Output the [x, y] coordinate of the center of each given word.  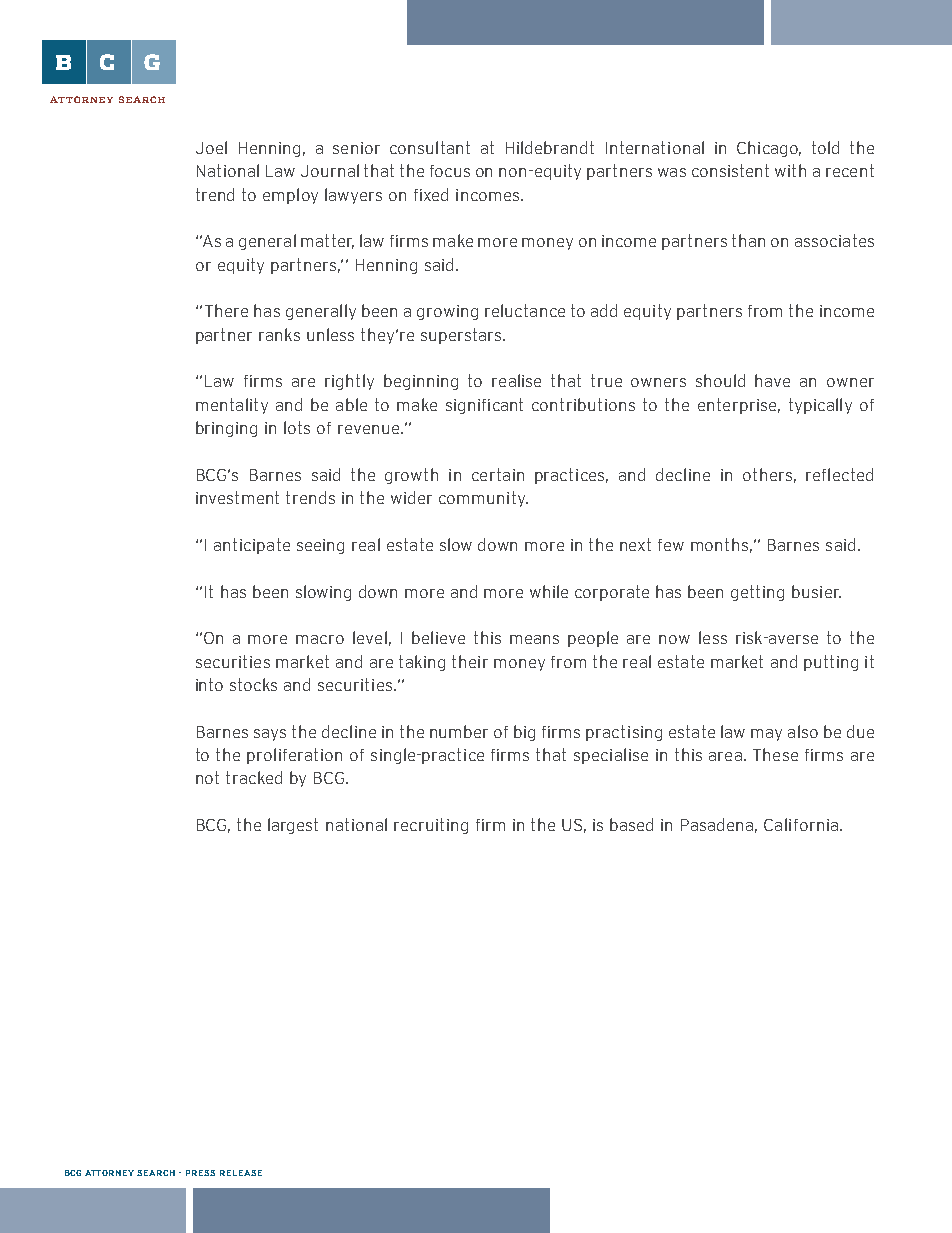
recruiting [431, 826]
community [483, 499]
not [207, 777]
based [631, 824]
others [767, 474]
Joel [211, 147]
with [790, 170]
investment [237, 497]
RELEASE [241, 1173]
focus [450, 171]
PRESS [200, 1173]
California [801, 824]
